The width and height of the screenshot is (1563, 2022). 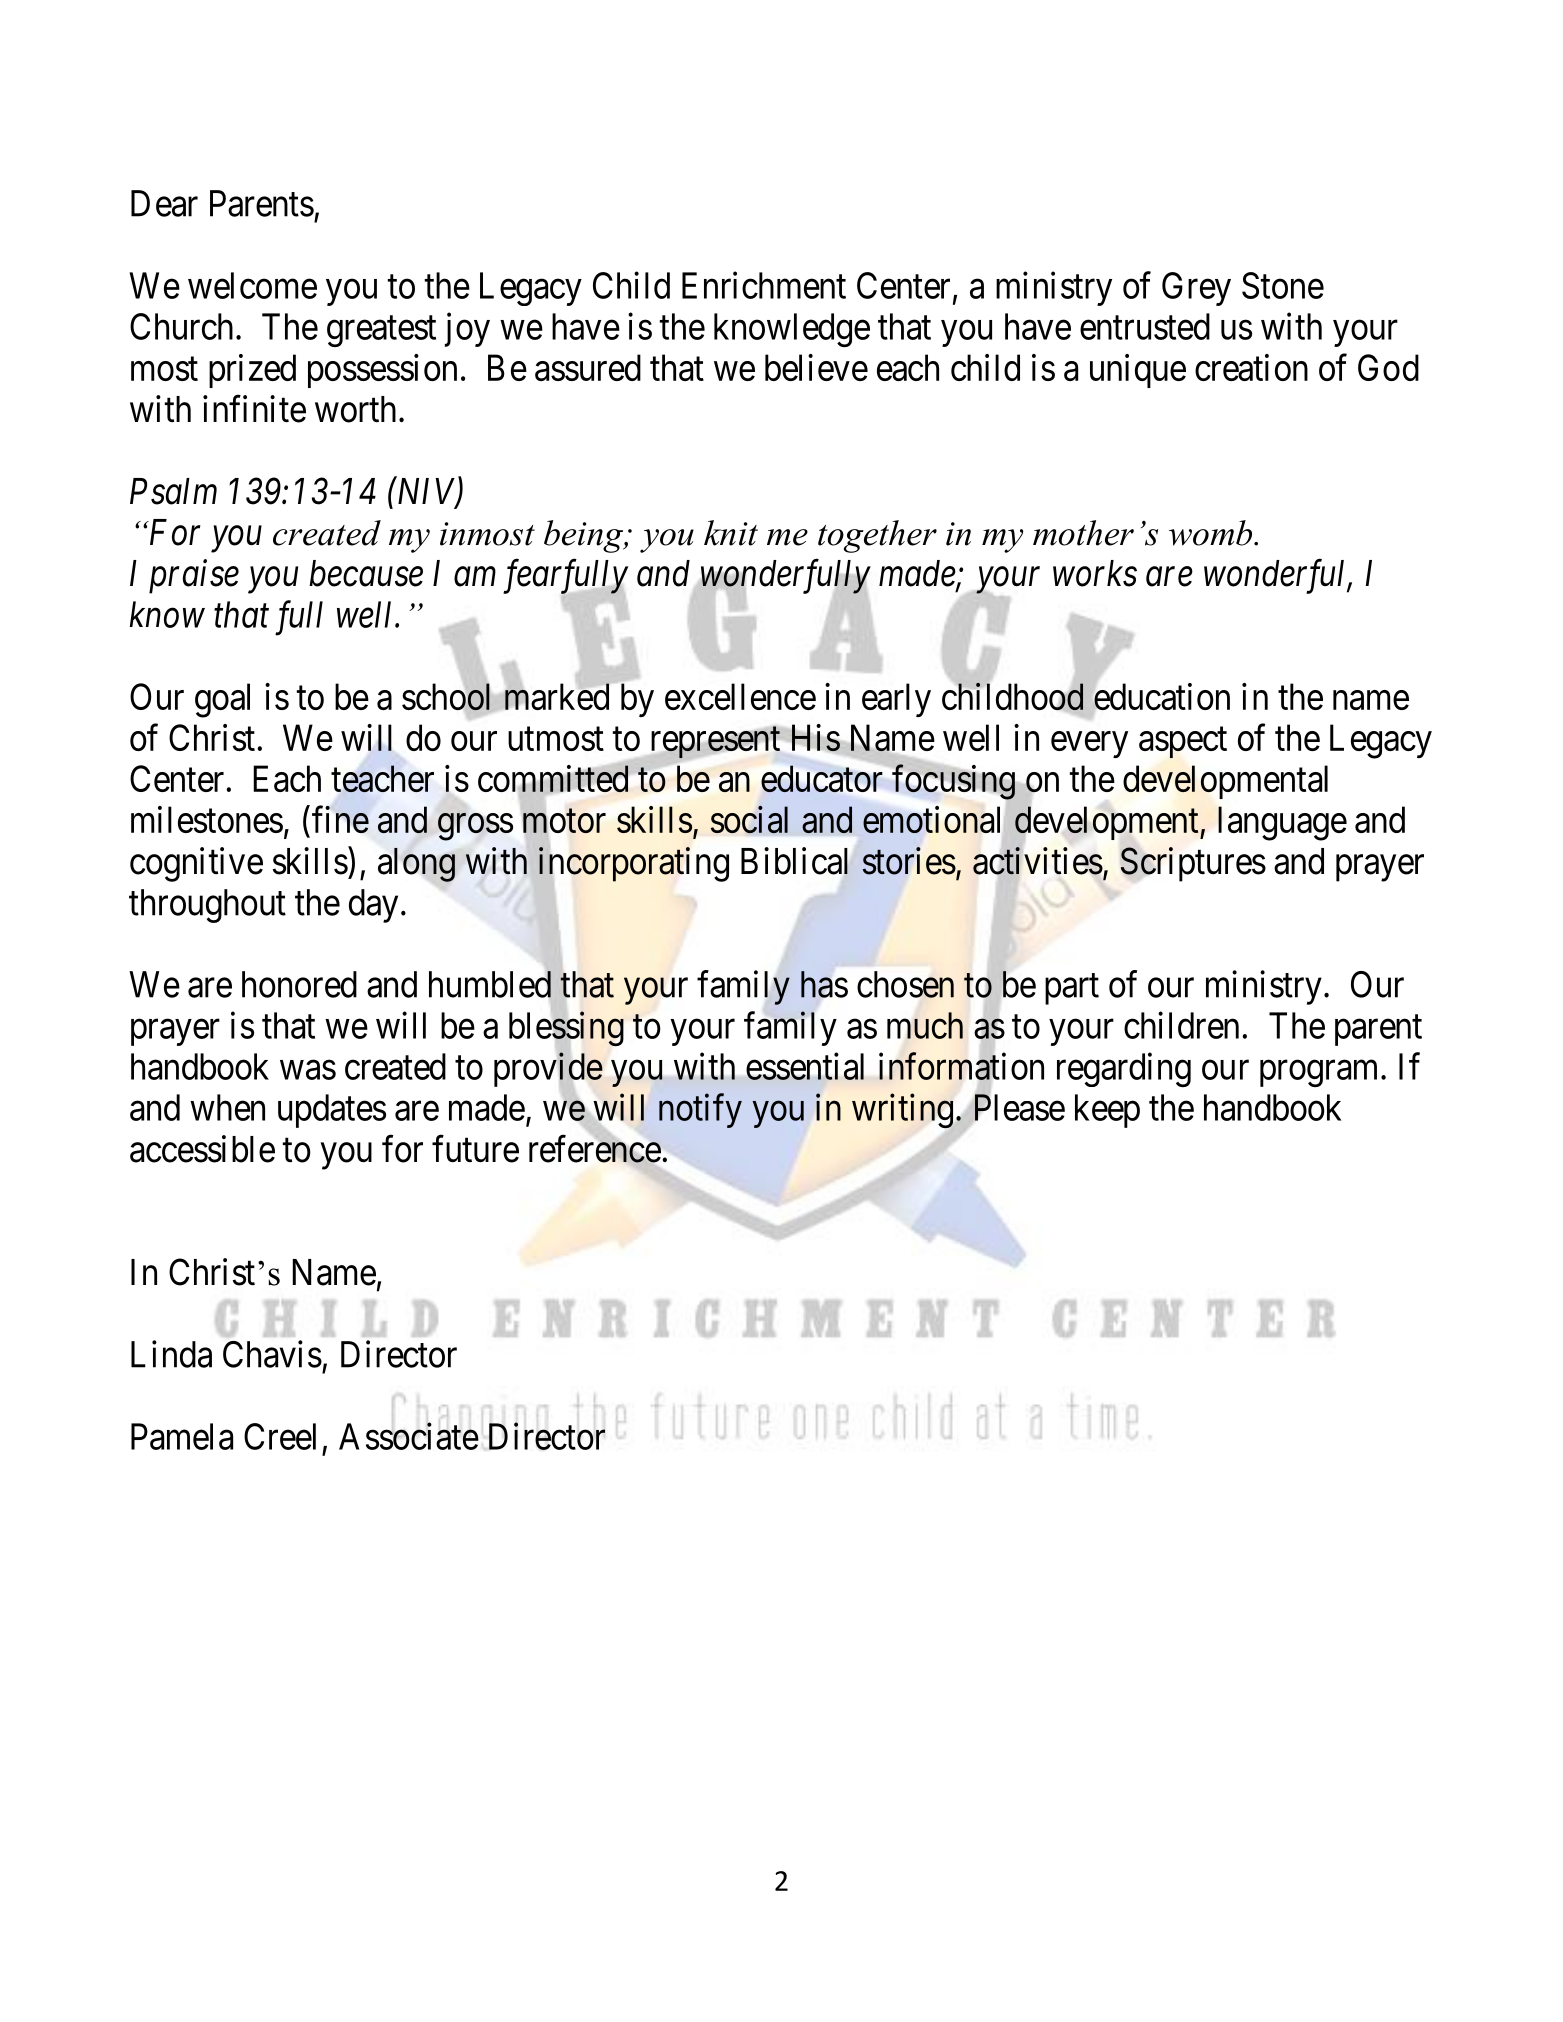 What do you see at coordinates (280, 1436) in the screenshot?
I see `Creel` at bounding box center [280, 1436].
